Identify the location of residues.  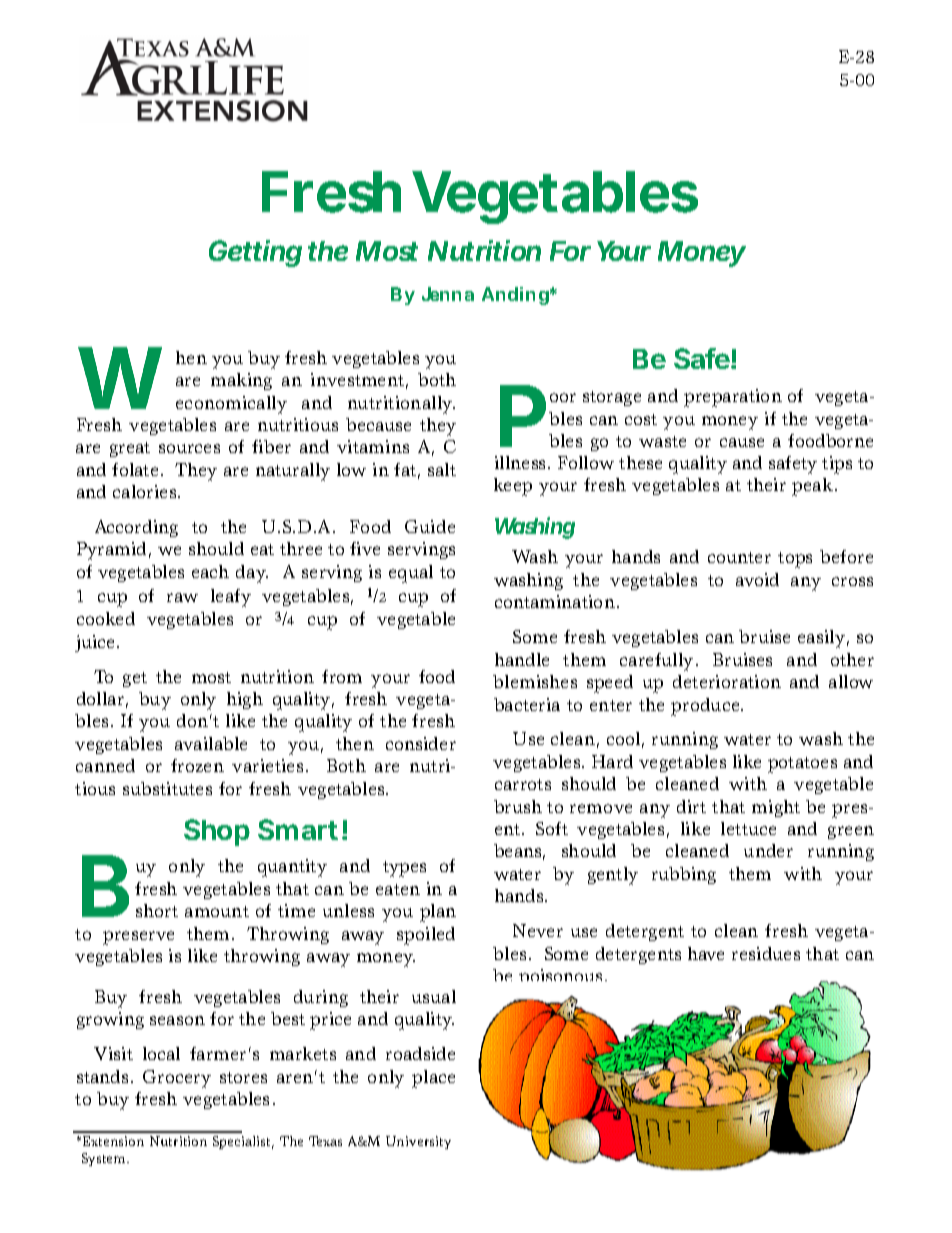
(766, 953).
